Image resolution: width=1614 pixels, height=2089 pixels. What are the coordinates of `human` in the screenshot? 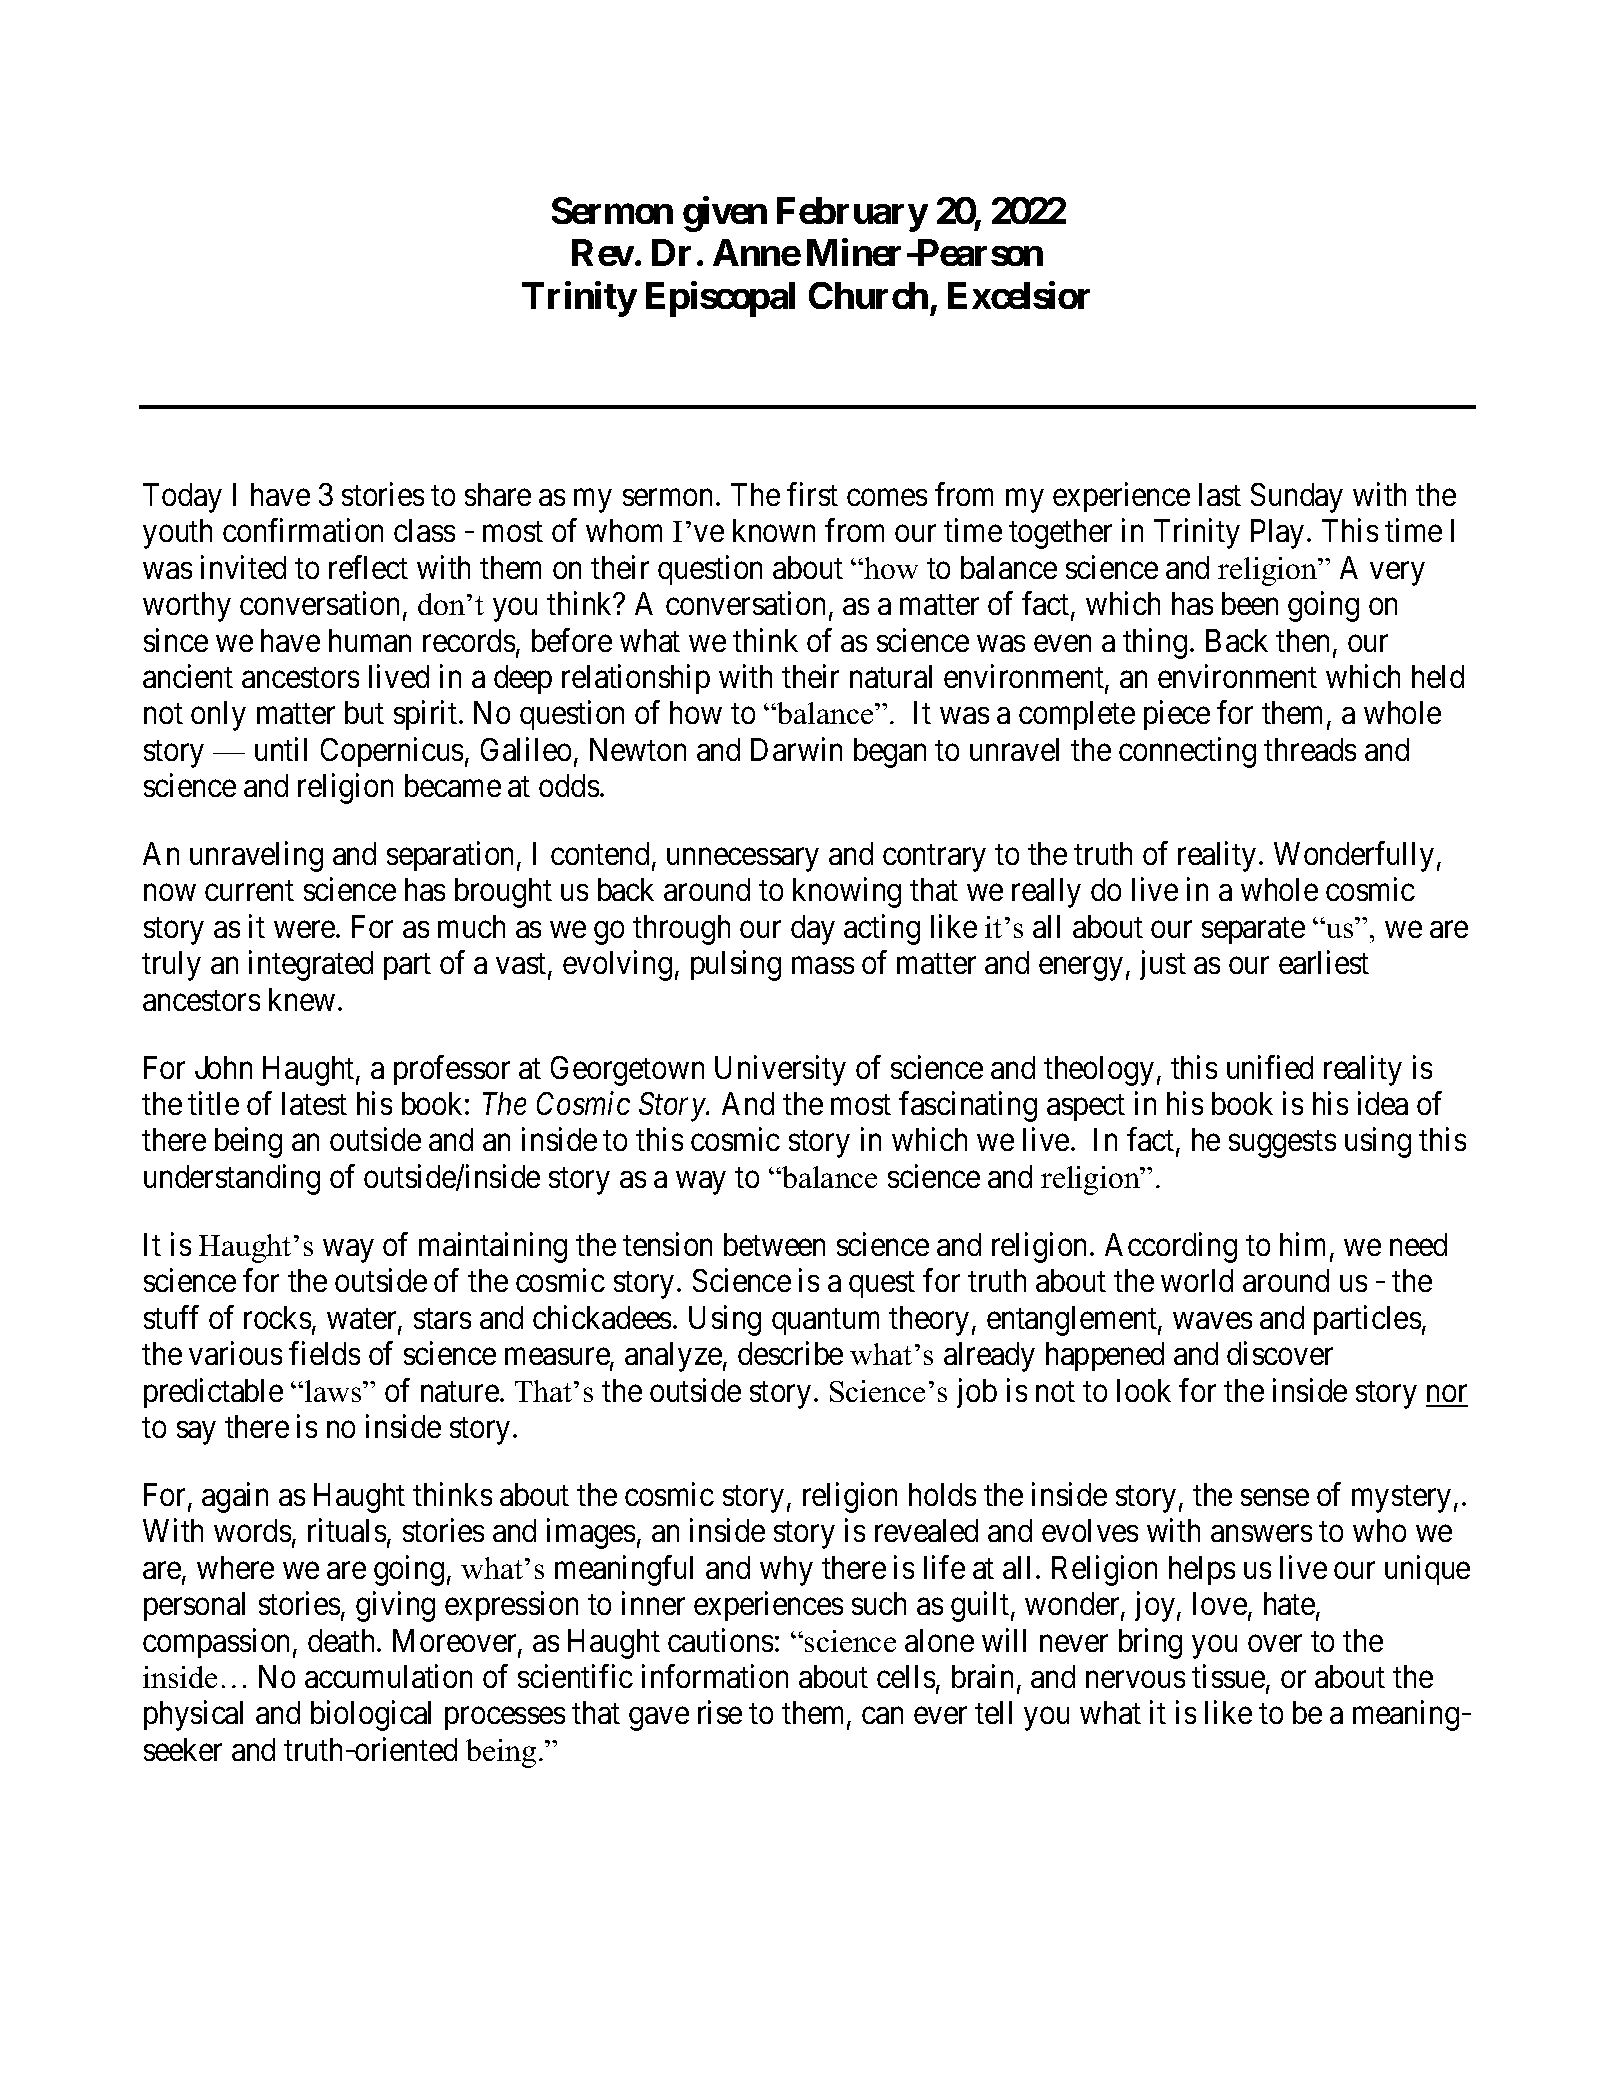 It's located at (370, 640).
